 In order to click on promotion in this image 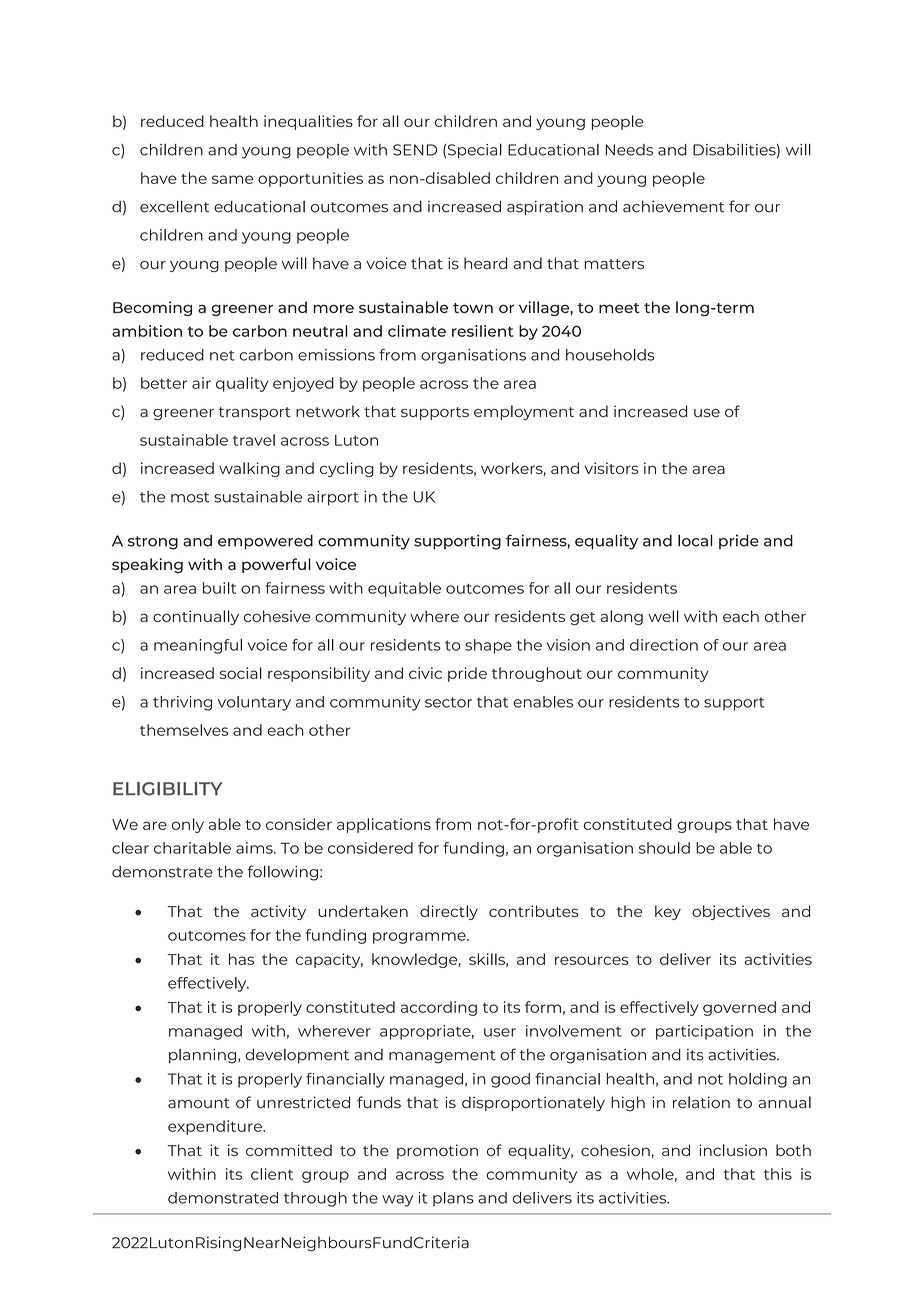, I will do `click(437, 1151)`.
